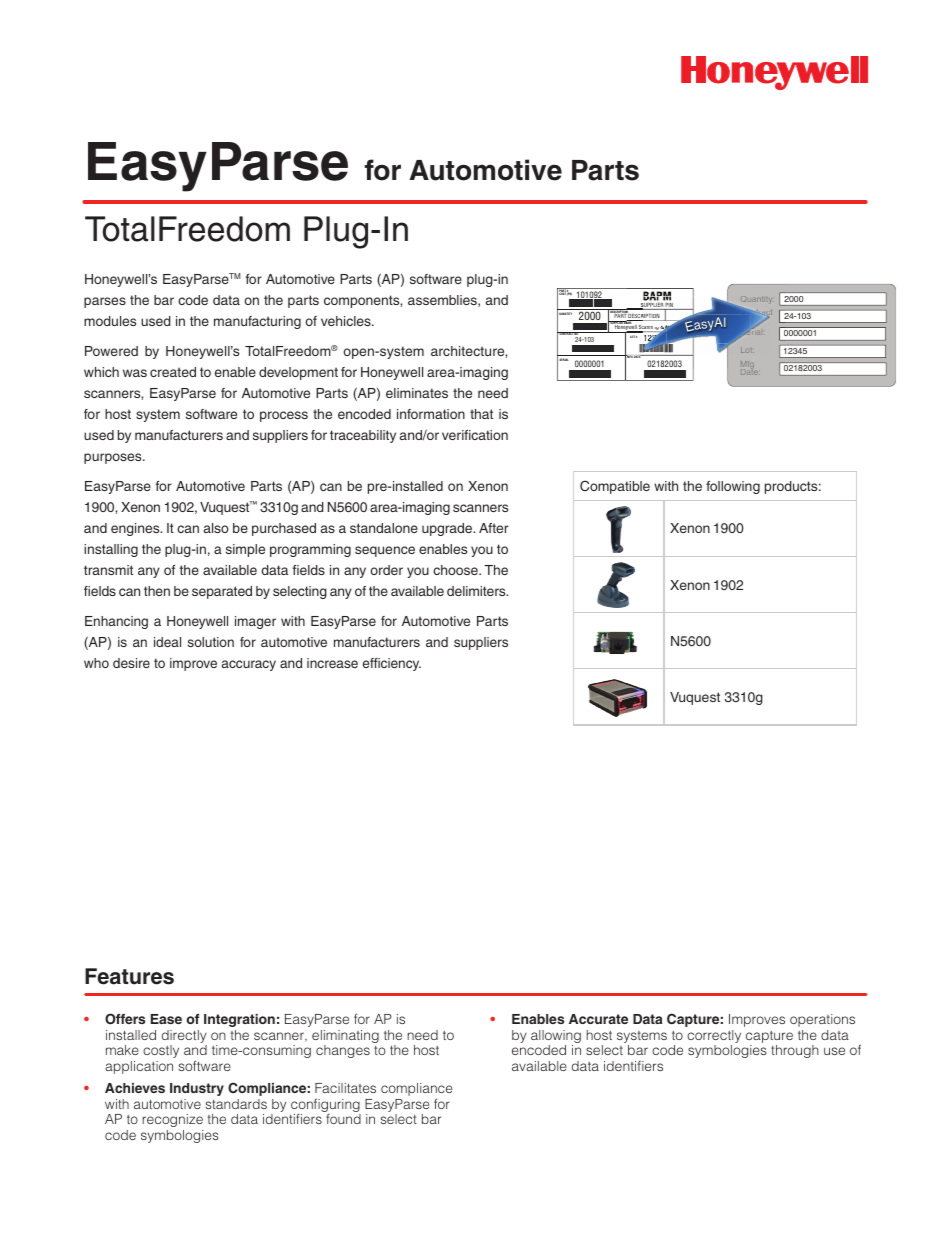  Describe the element at coordinates (257, 322) in the image. I see `manufacturing` at that location.
